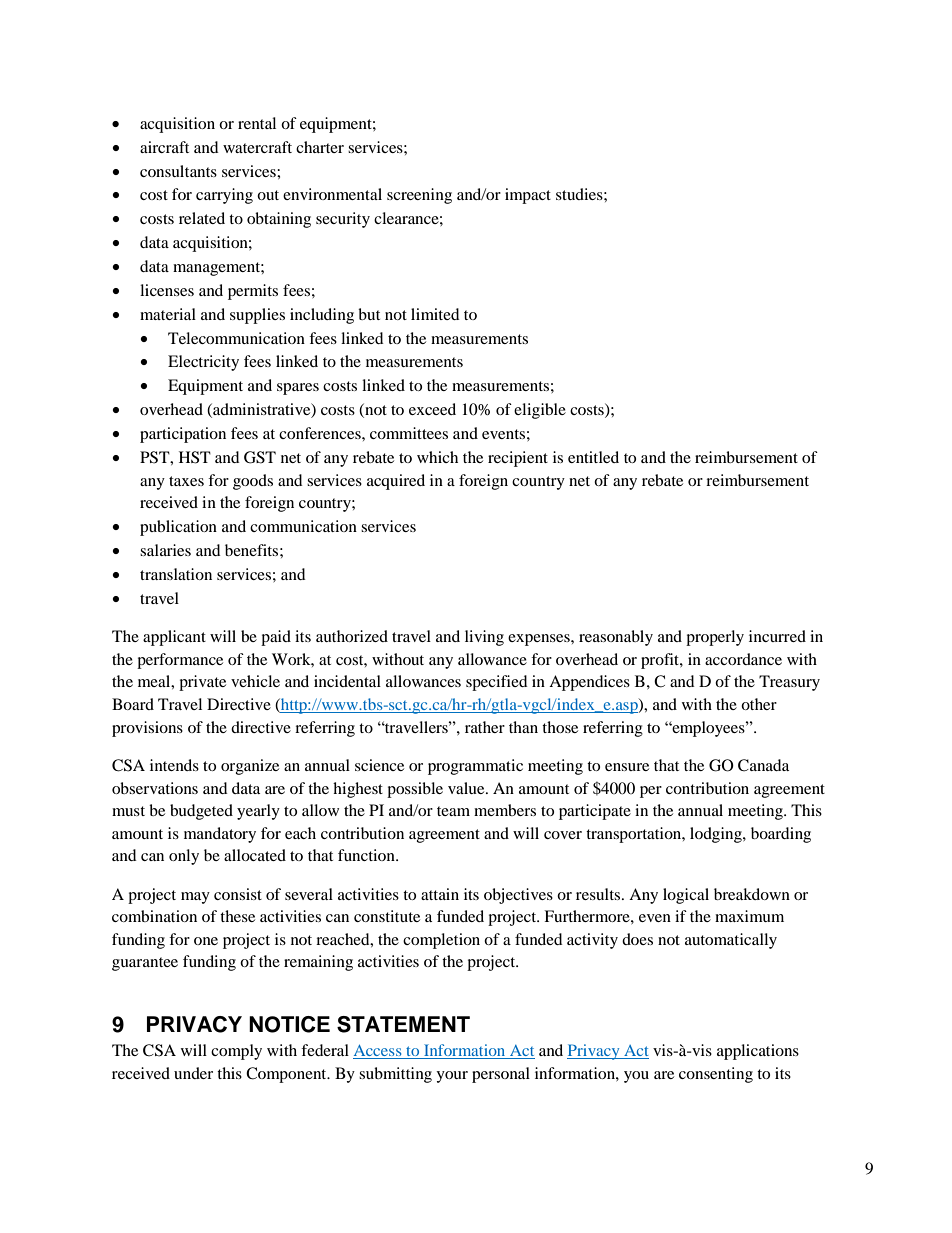 The height and width of the screenshot is (1233, 952). I want to click on Canada, so click(763, 765).
